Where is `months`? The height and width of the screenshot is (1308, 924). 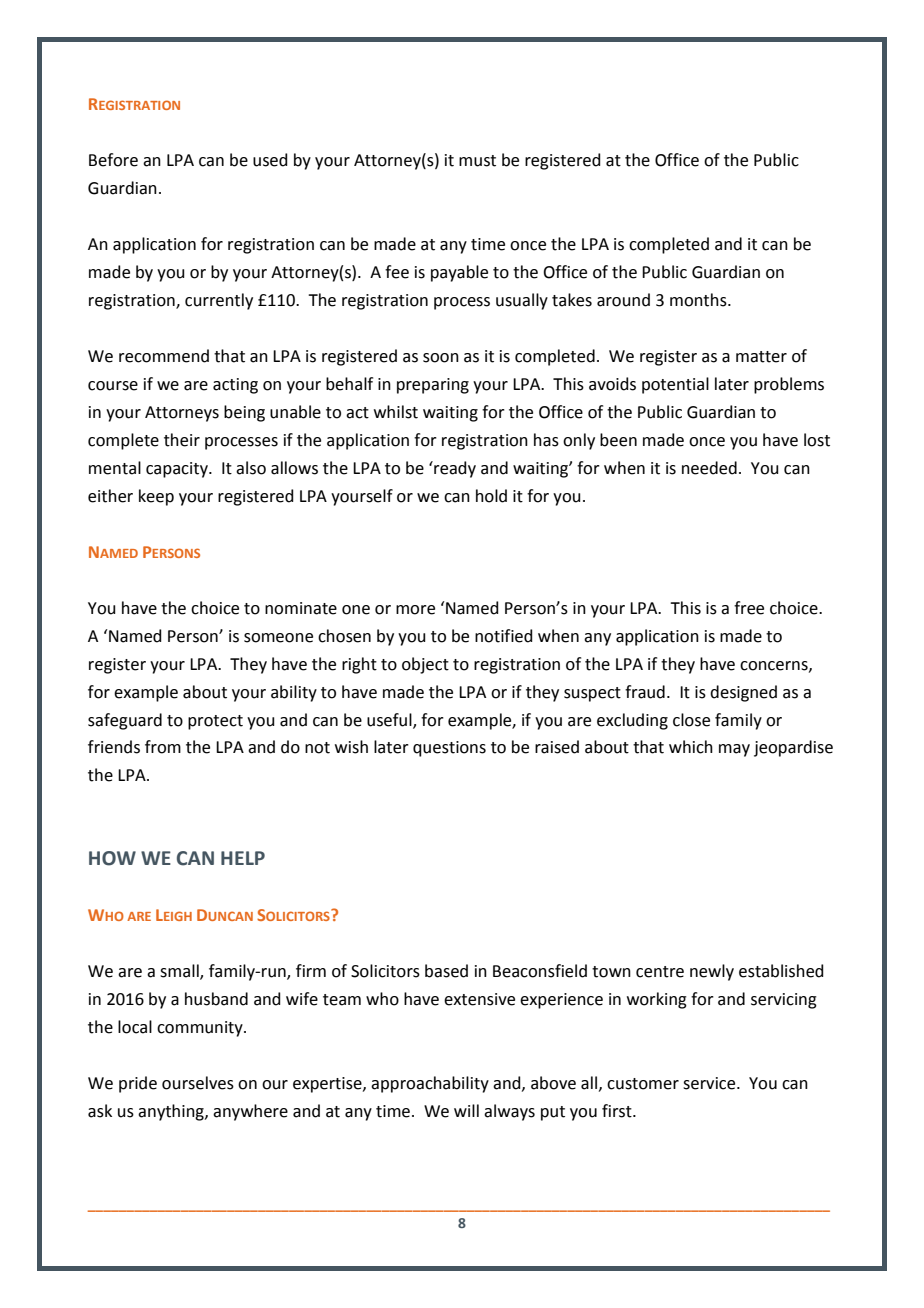 months is located at coordinates (699, 300).
